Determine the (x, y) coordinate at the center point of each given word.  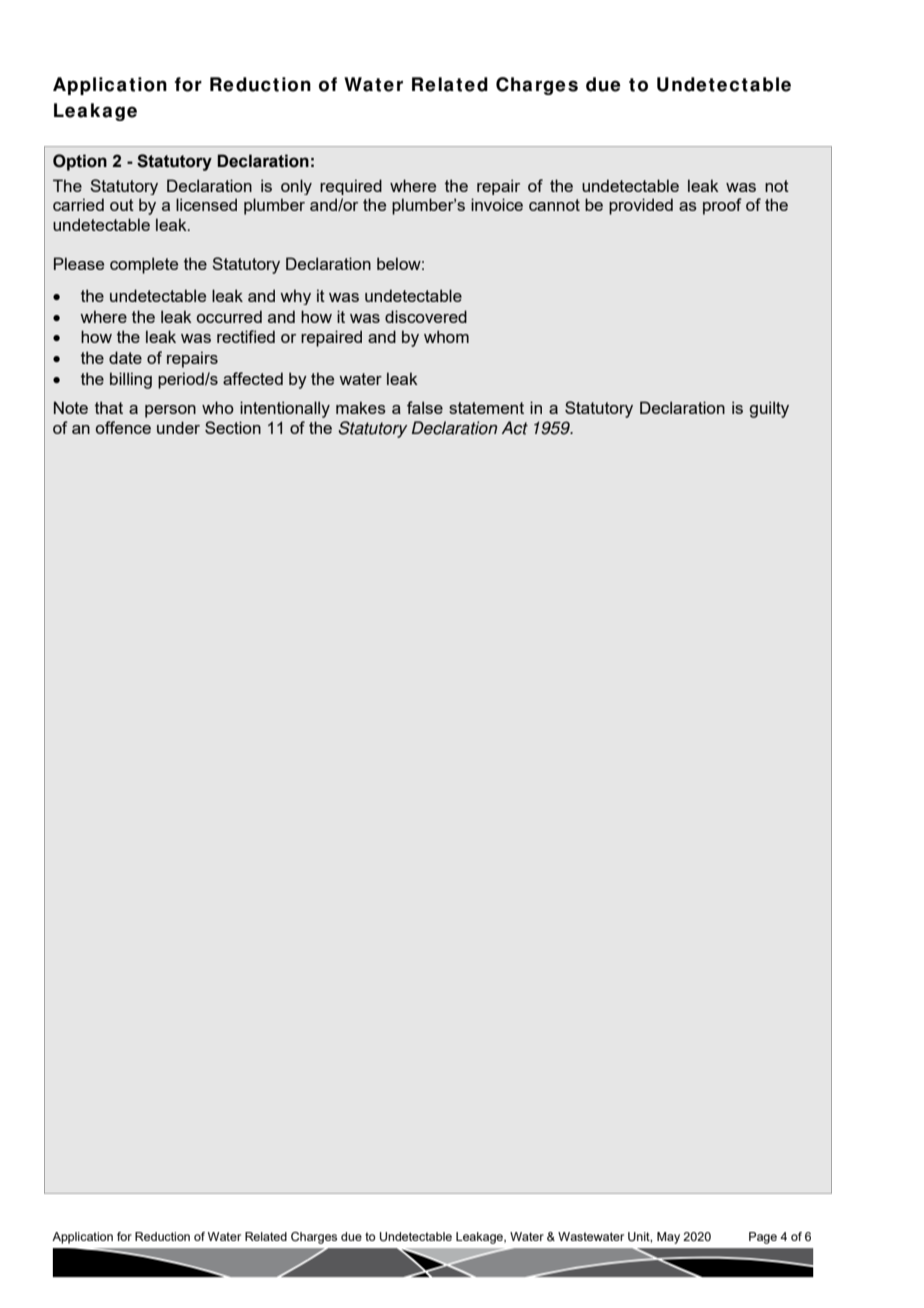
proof (722, 206)
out (122, 205)
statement (486, 408)
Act (514, 428)
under (178, 427)
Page (763, 1238)
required (351, 187)
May (668, 1238)
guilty (769, 409)
